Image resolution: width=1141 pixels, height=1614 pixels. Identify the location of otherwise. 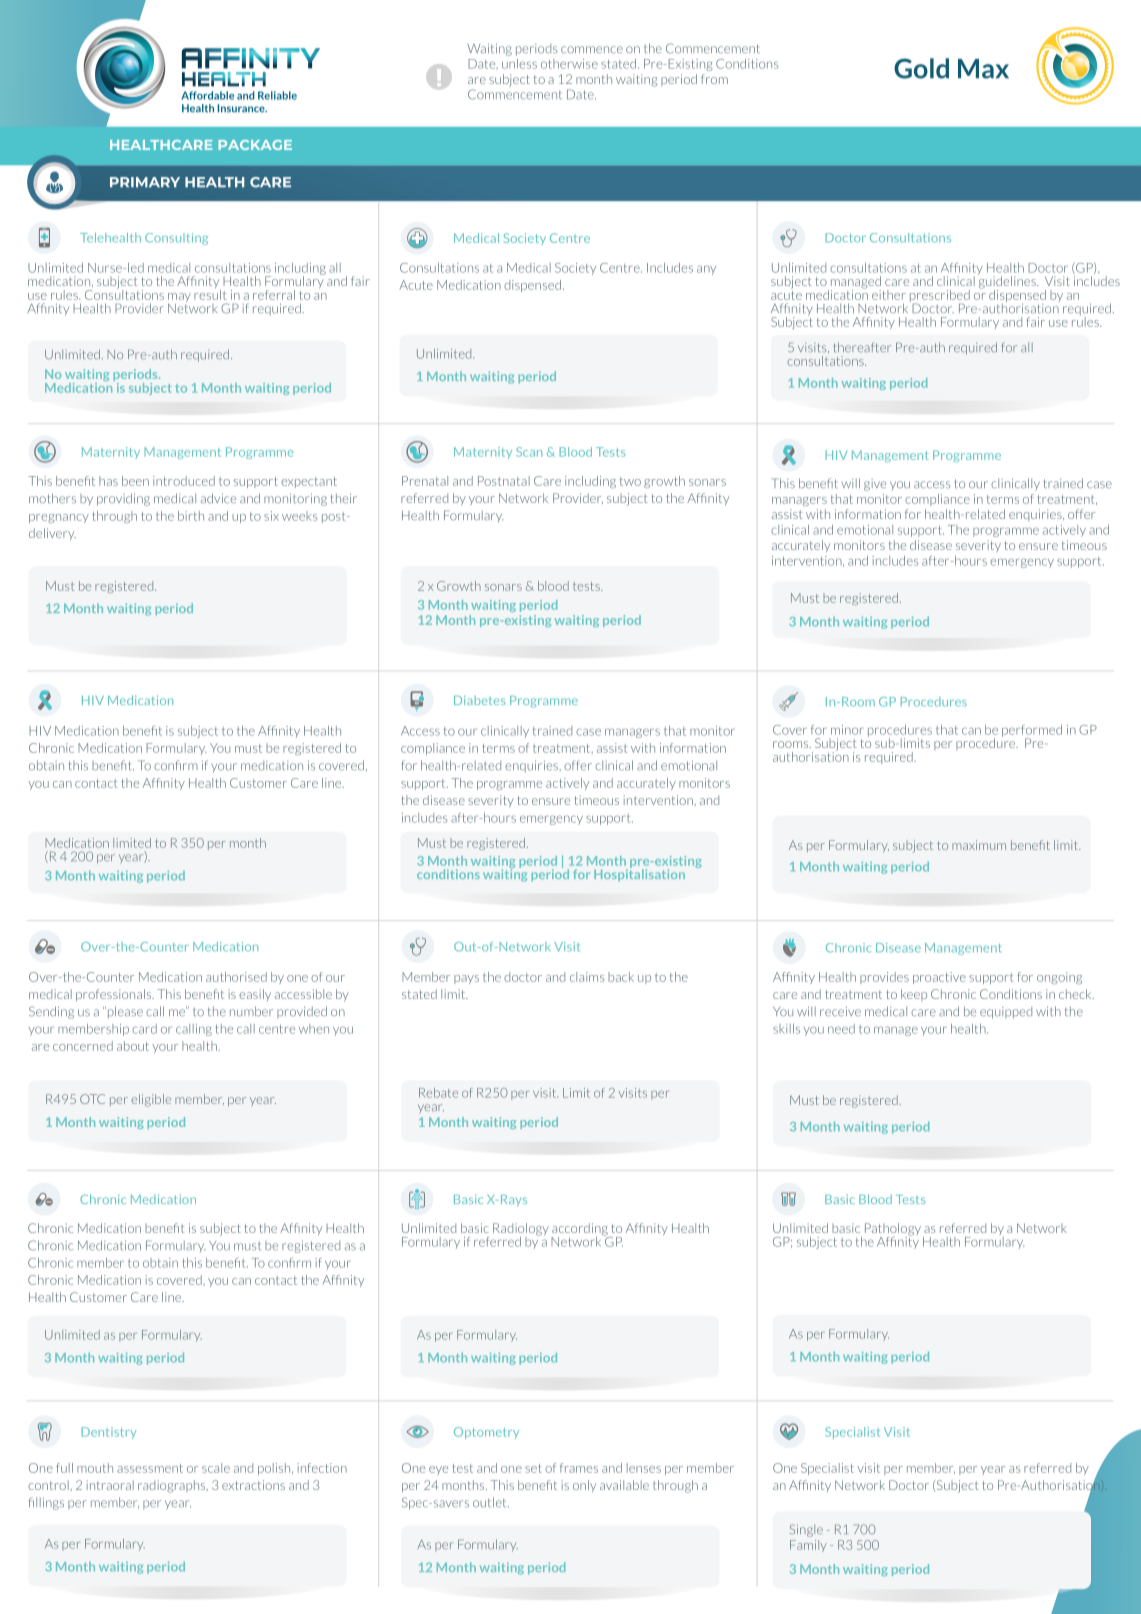
(569, 64).
